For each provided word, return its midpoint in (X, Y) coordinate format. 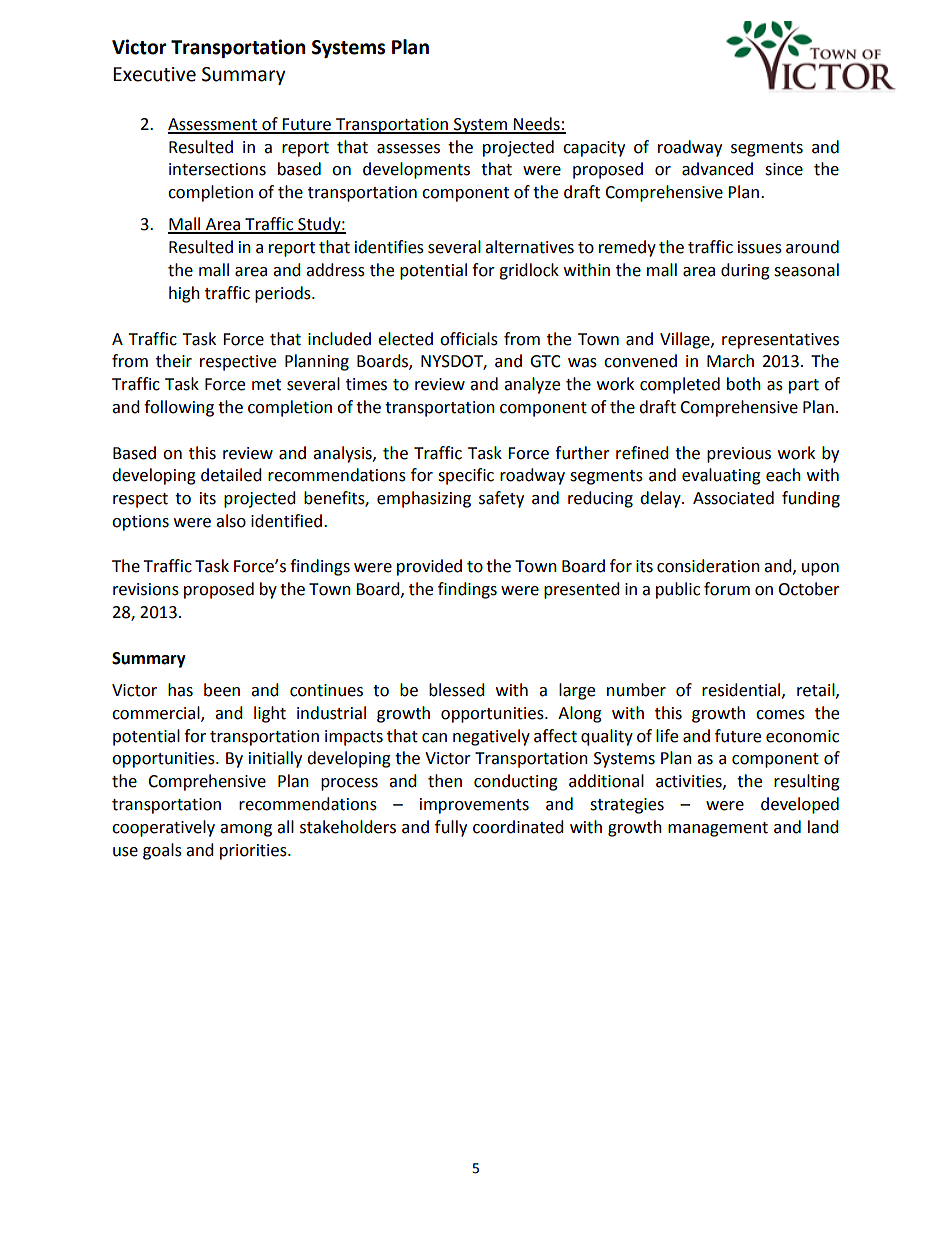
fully (451, 828)
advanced (717, 169)
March (730, 361)
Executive (154, 74)
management (718, 829)
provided (429, 567)
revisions (146, 589)
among (246, 830)
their (174, 361)
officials (469, 339)
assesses (408, 149)
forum (727, 589)
